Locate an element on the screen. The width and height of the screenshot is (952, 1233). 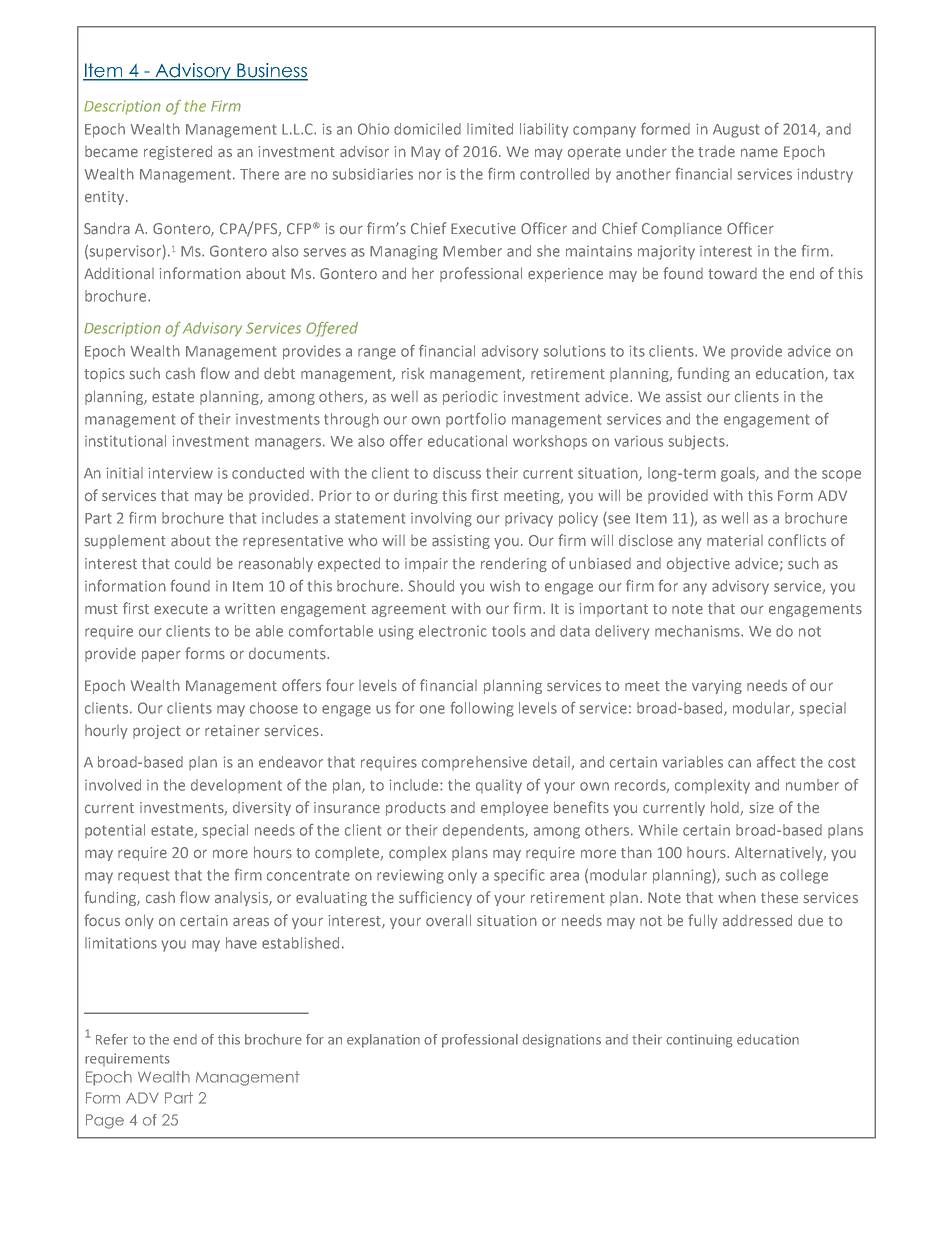
can is located at coordinates (739, 763).
